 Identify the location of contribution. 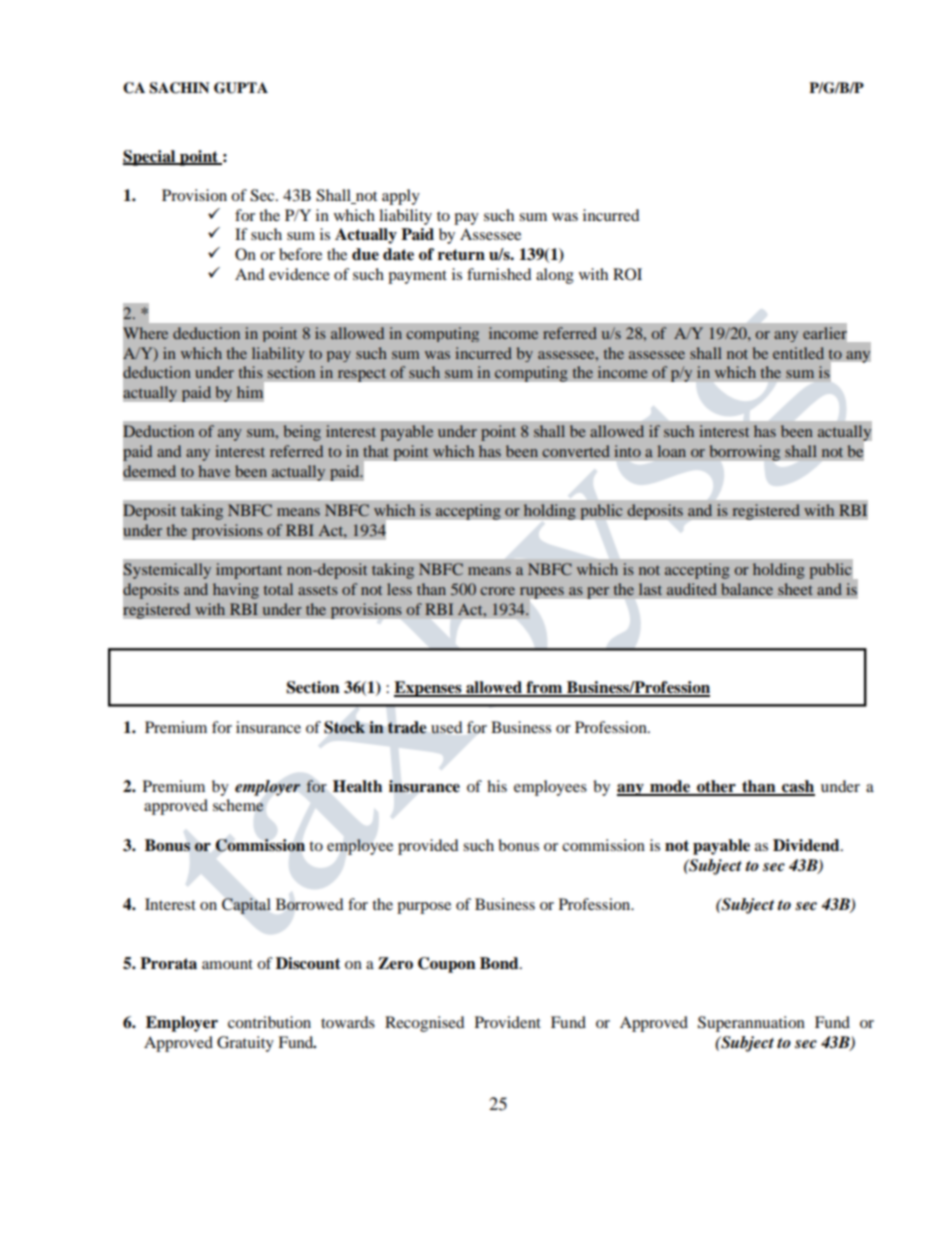
(269, 1022).
